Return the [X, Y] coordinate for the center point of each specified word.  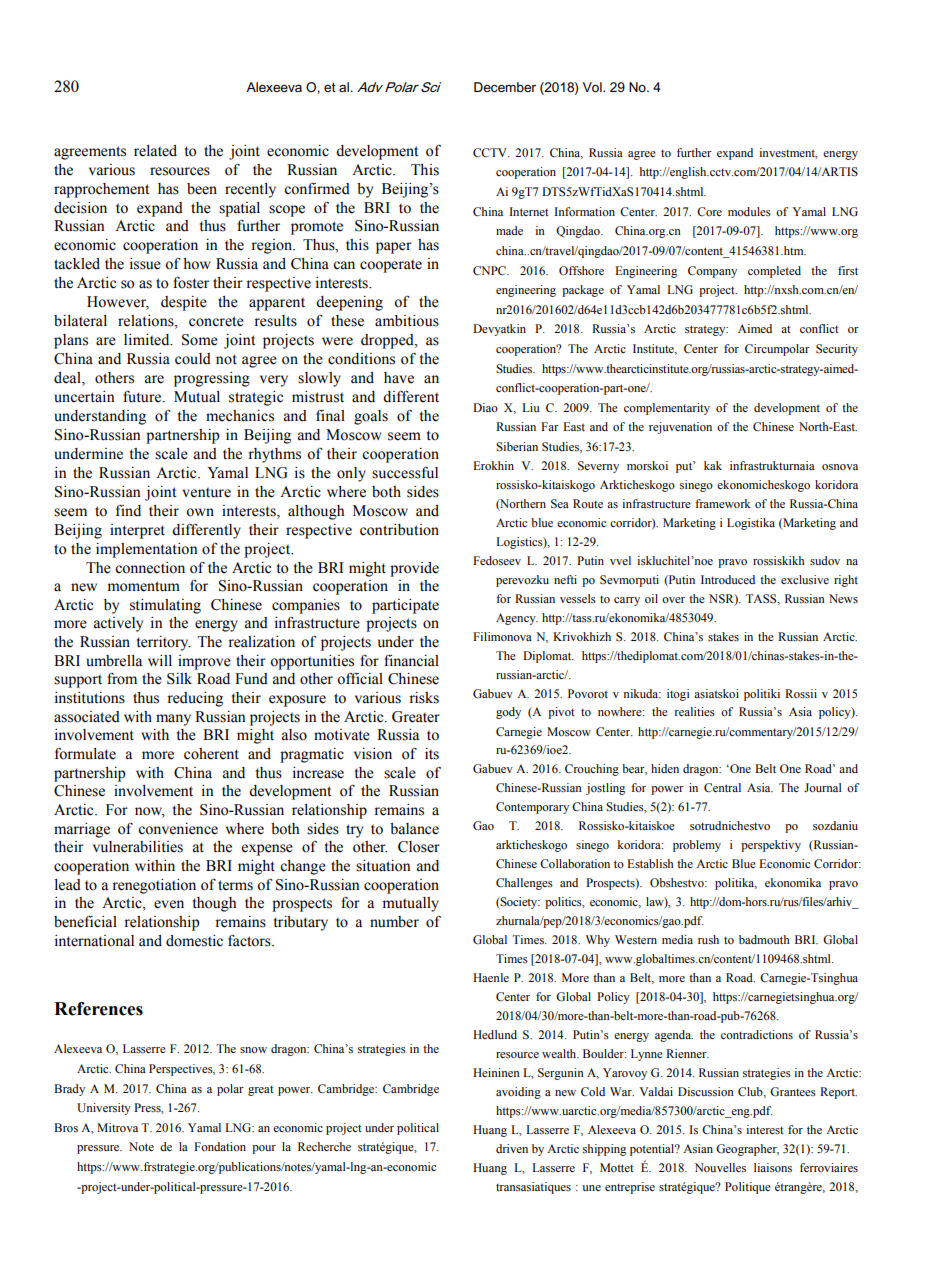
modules [749, 211]
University [104, 1109]
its [432, 754]
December [505, 87]
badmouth [764, 939]
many [173, 720]
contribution [399, 530]
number [394, 922]
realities [694, 711]
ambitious [407, 321]
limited [148, 340]
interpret [137, 531]
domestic [194, 941]
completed [774, 272]
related [155, 151]
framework [723, 503]
